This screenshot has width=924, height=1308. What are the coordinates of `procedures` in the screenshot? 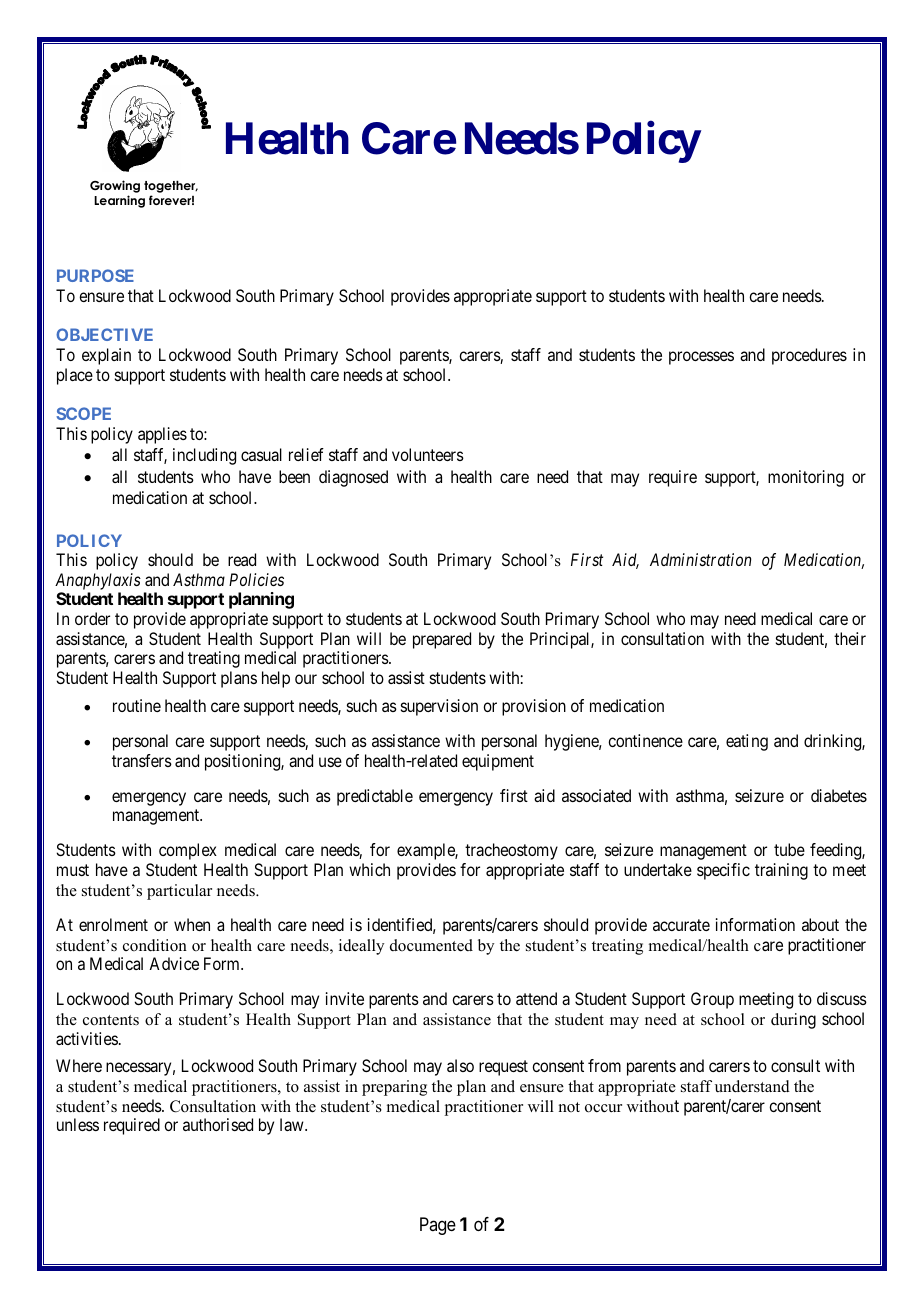 It's located at (809, 356).
